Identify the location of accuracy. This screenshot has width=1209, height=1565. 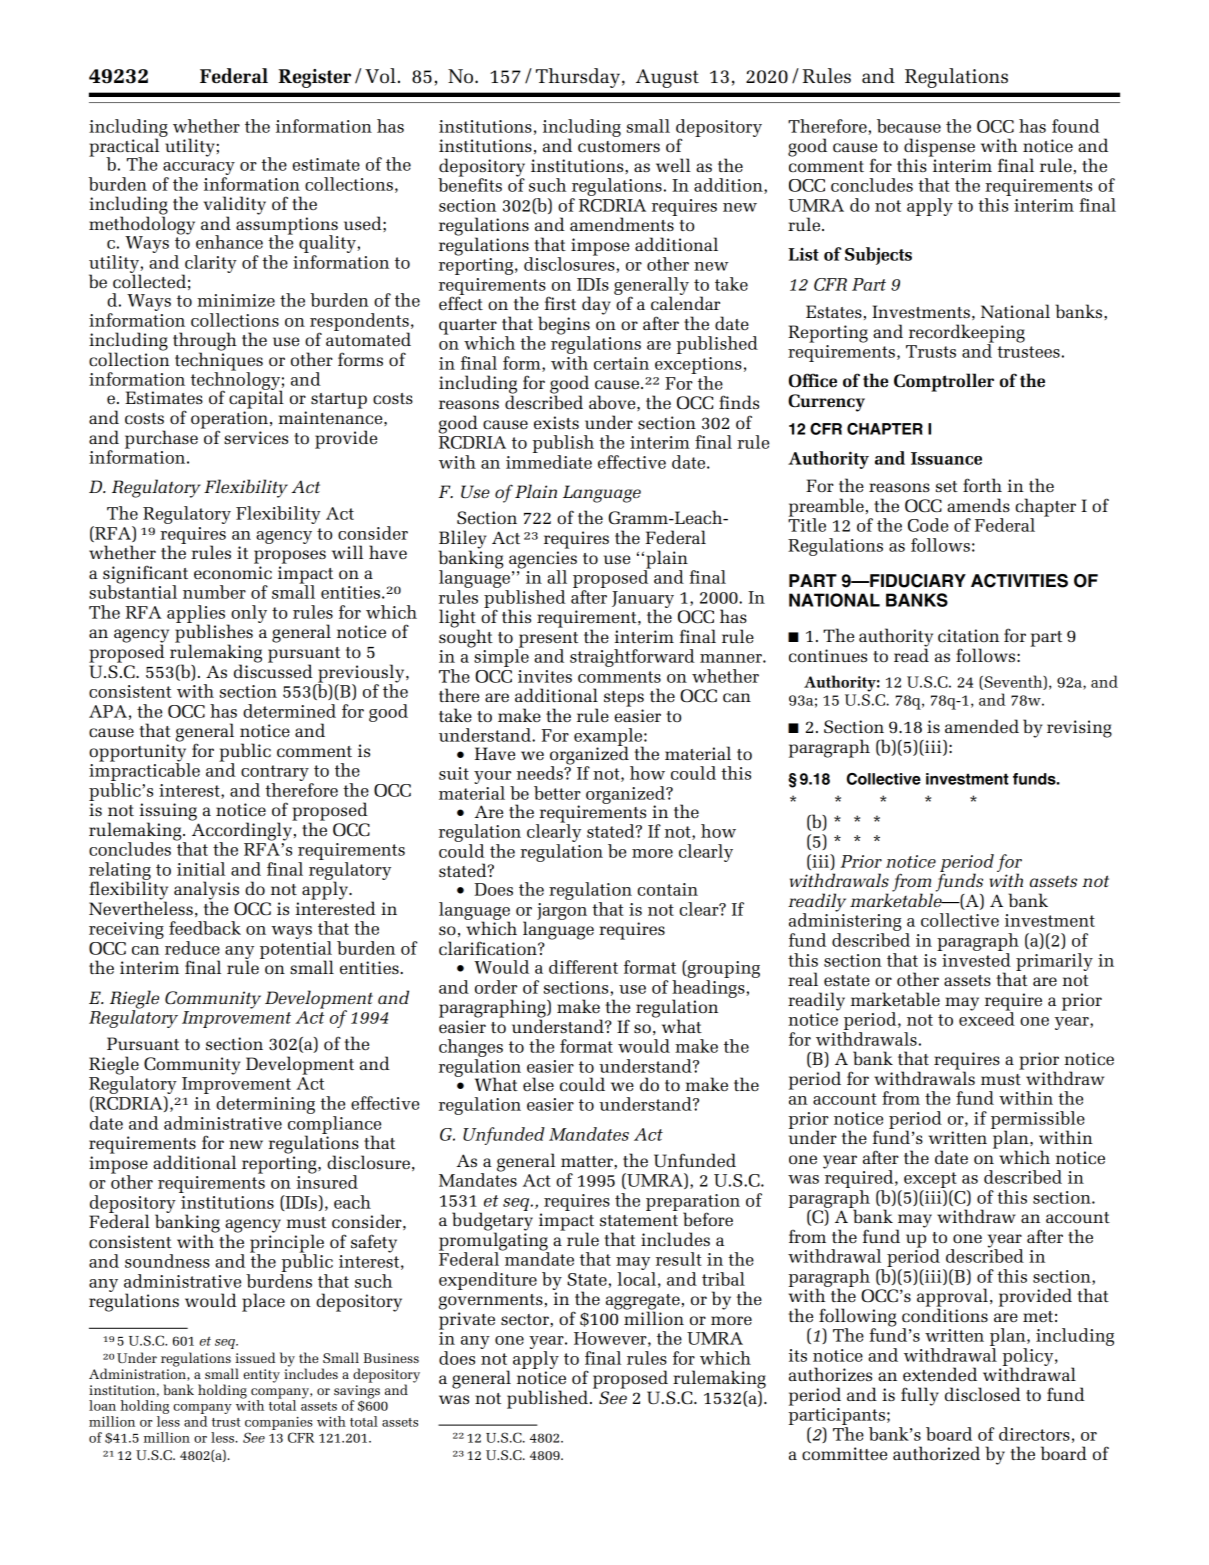
(199, 170).
